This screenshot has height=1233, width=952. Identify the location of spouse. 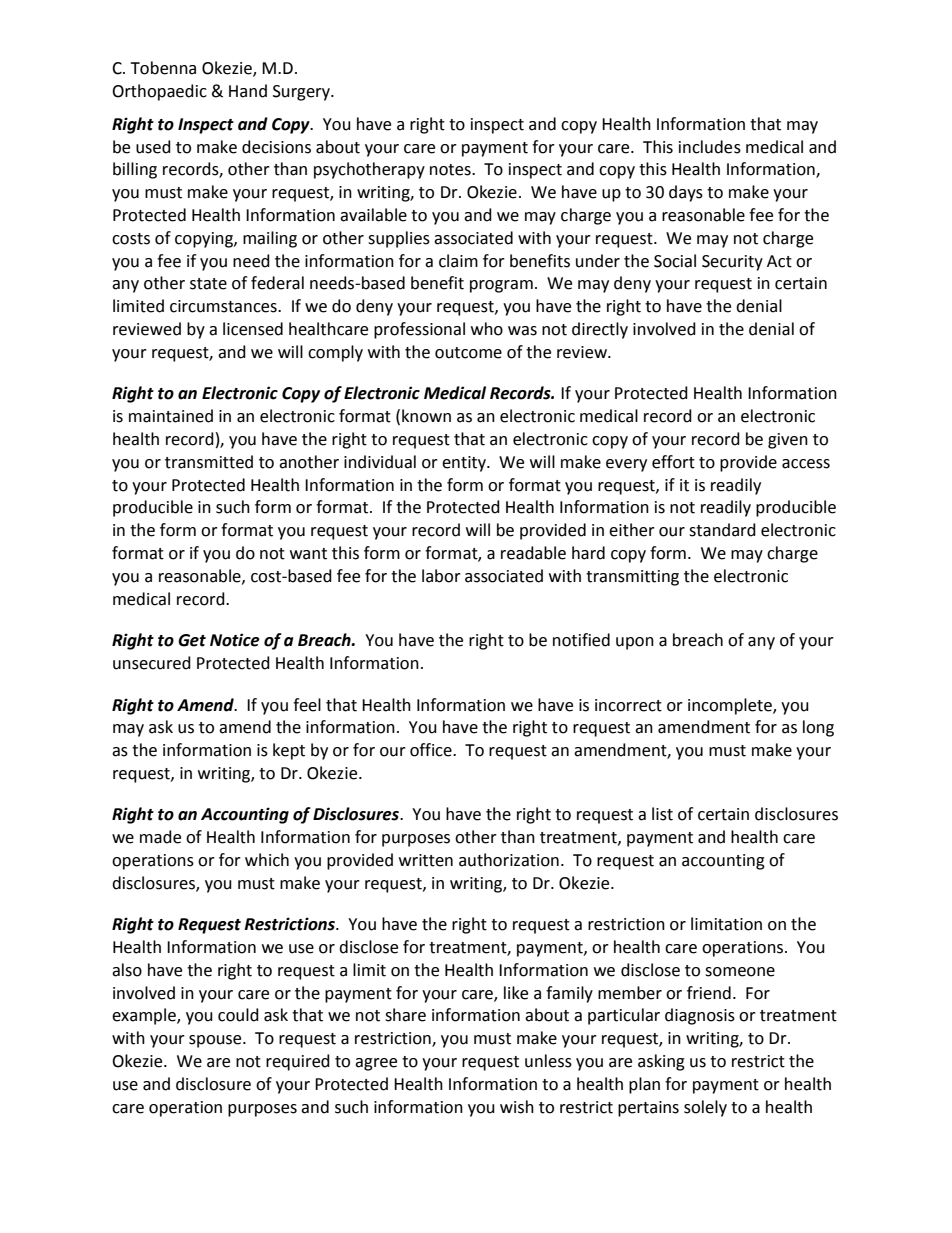
(216, 1041).
